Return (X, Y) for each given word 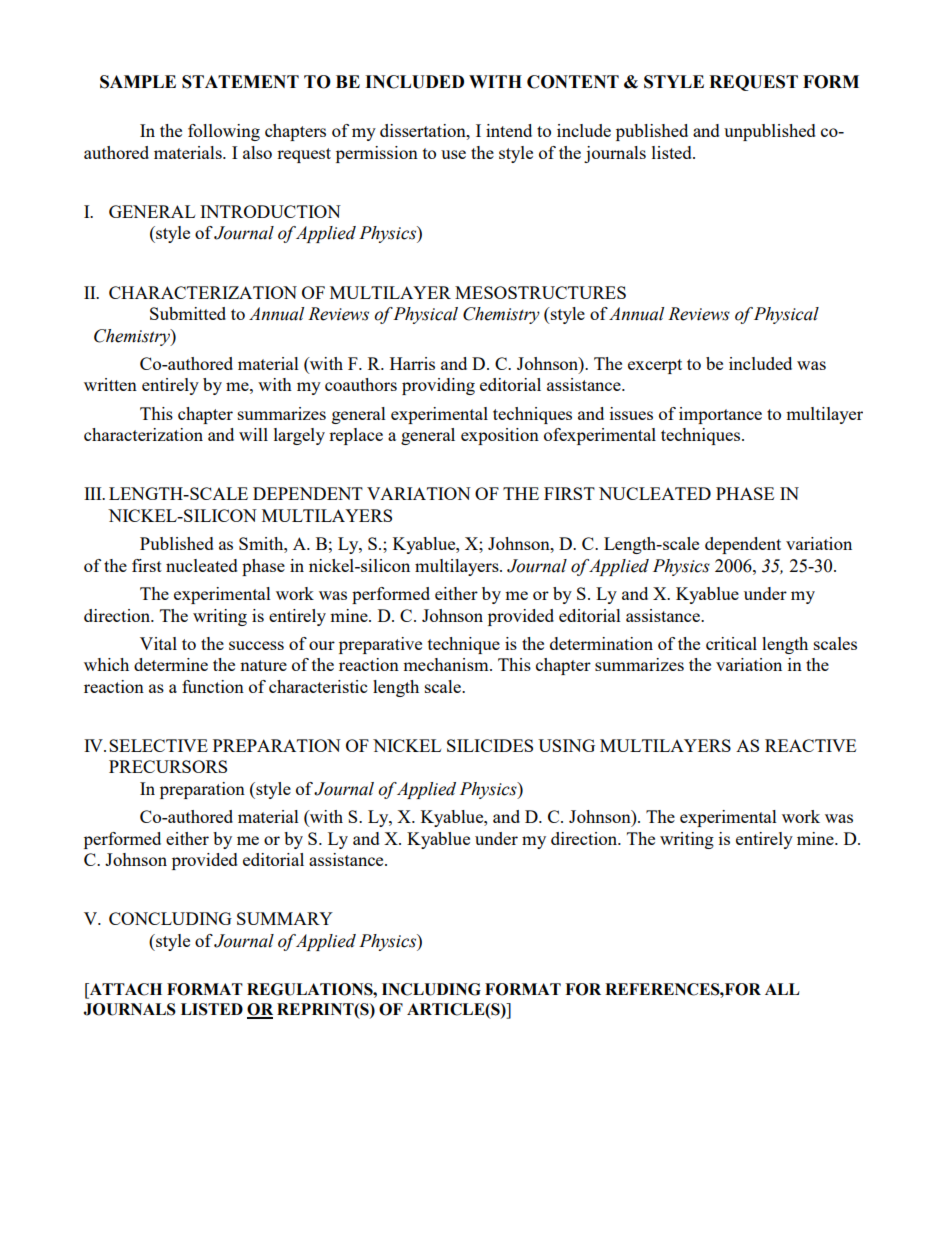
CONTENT (573, 82)
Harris (412, 363)
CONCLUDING (170, 918)
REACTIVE (810, 745)
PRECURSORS (168, 766)
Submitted (188, 313)
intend (509, 130)
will (253, 434)
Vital (158, 643)
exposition (500, 436)
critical (731, 643)
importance (720, 415)
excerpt (655, 366)
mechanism (447, 664)
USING (566, 745)
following (224, 132)
